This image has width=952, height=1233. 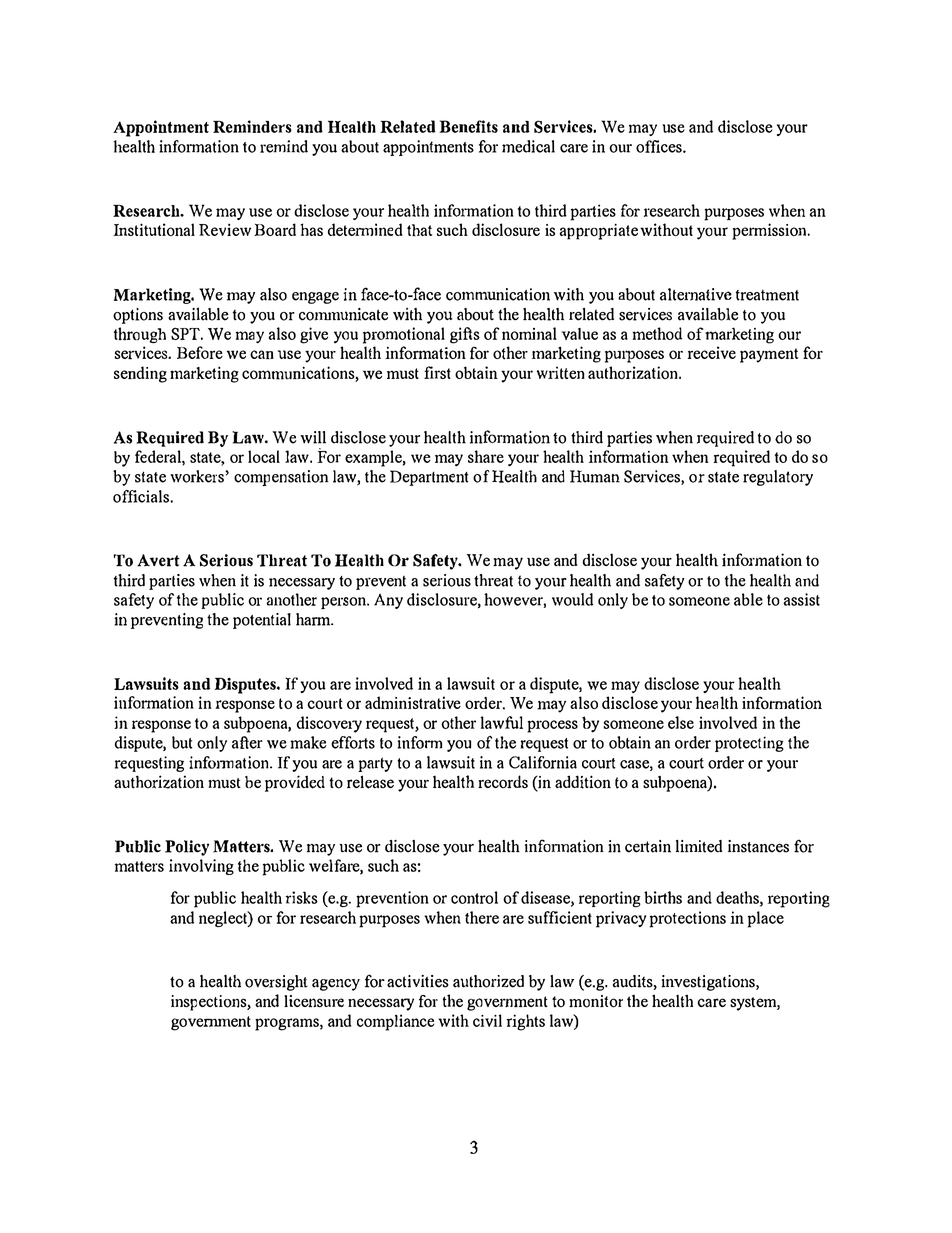 I want to click on receive, so click(x=712, y=352).
